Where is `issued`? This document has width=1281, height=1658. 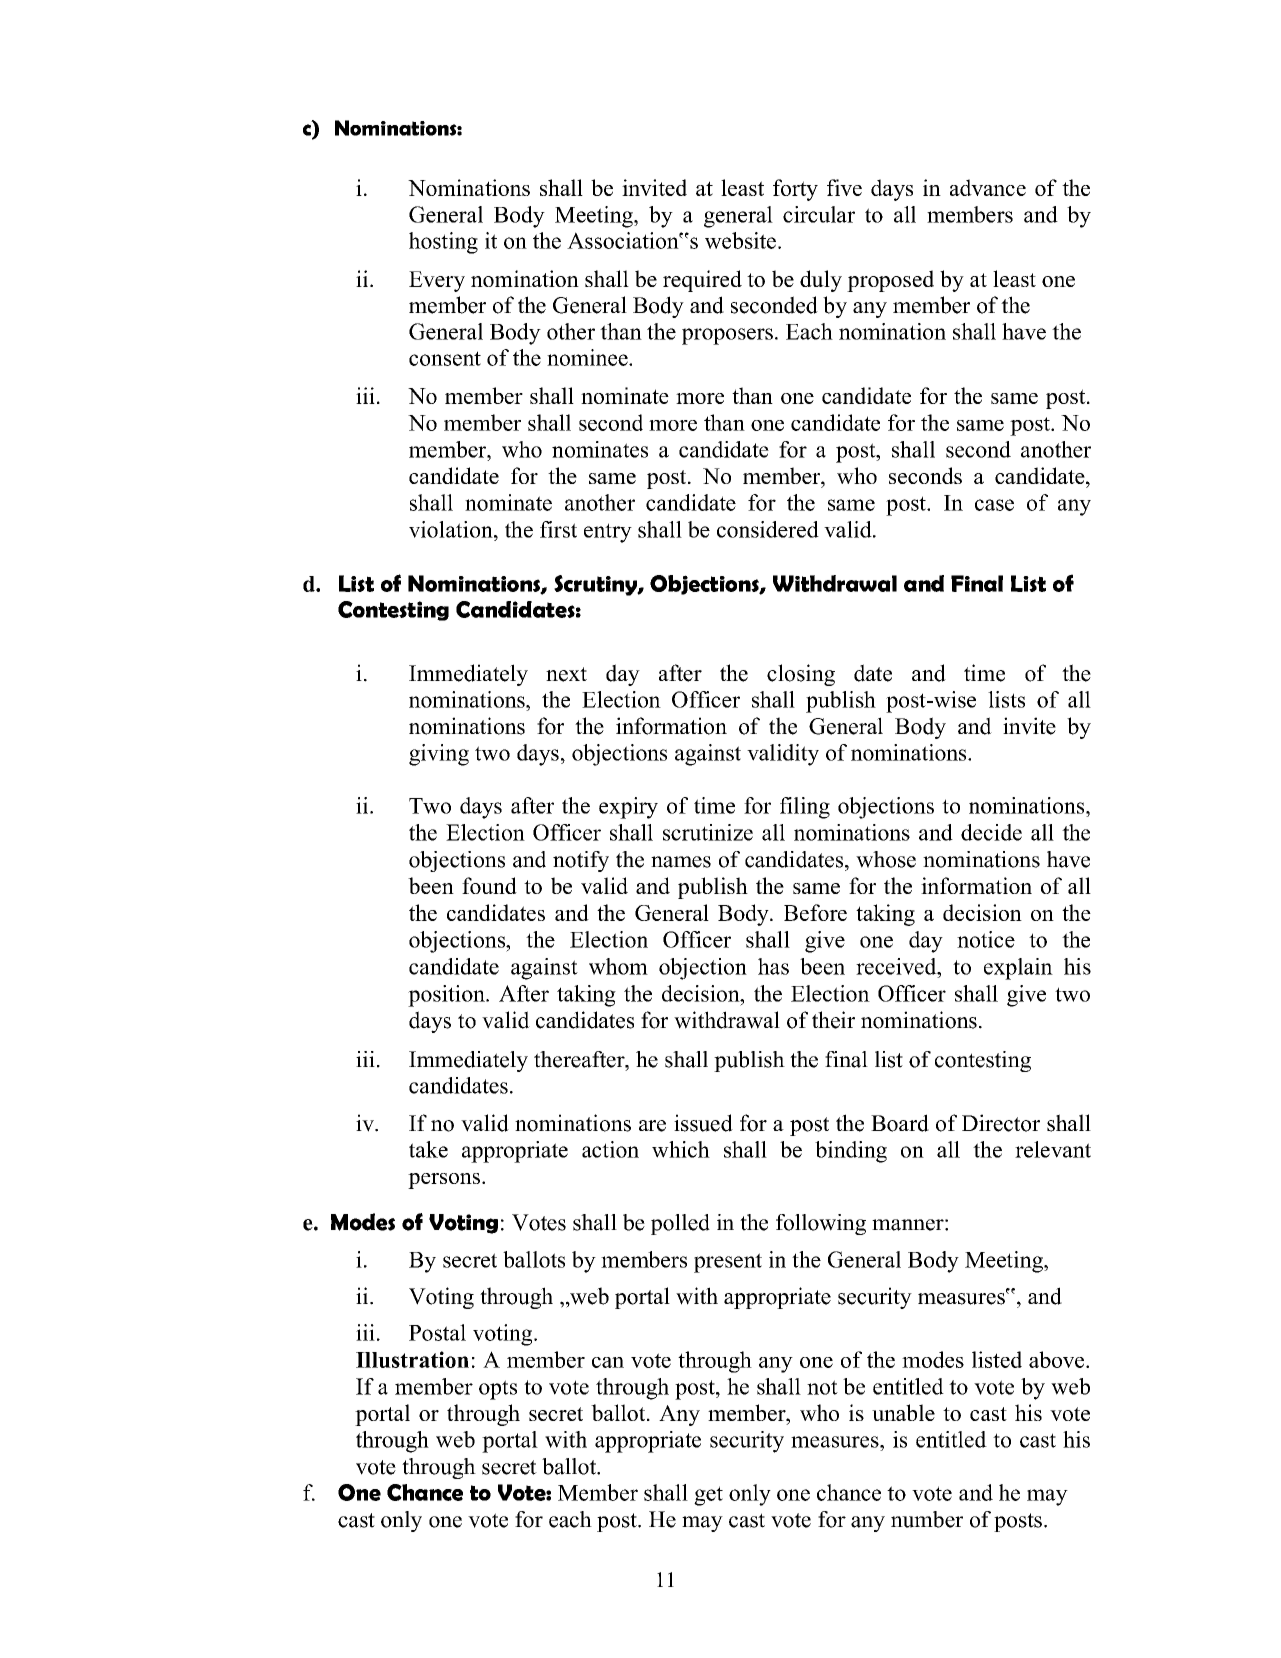
issued is located at coordinates (703, 1123).
